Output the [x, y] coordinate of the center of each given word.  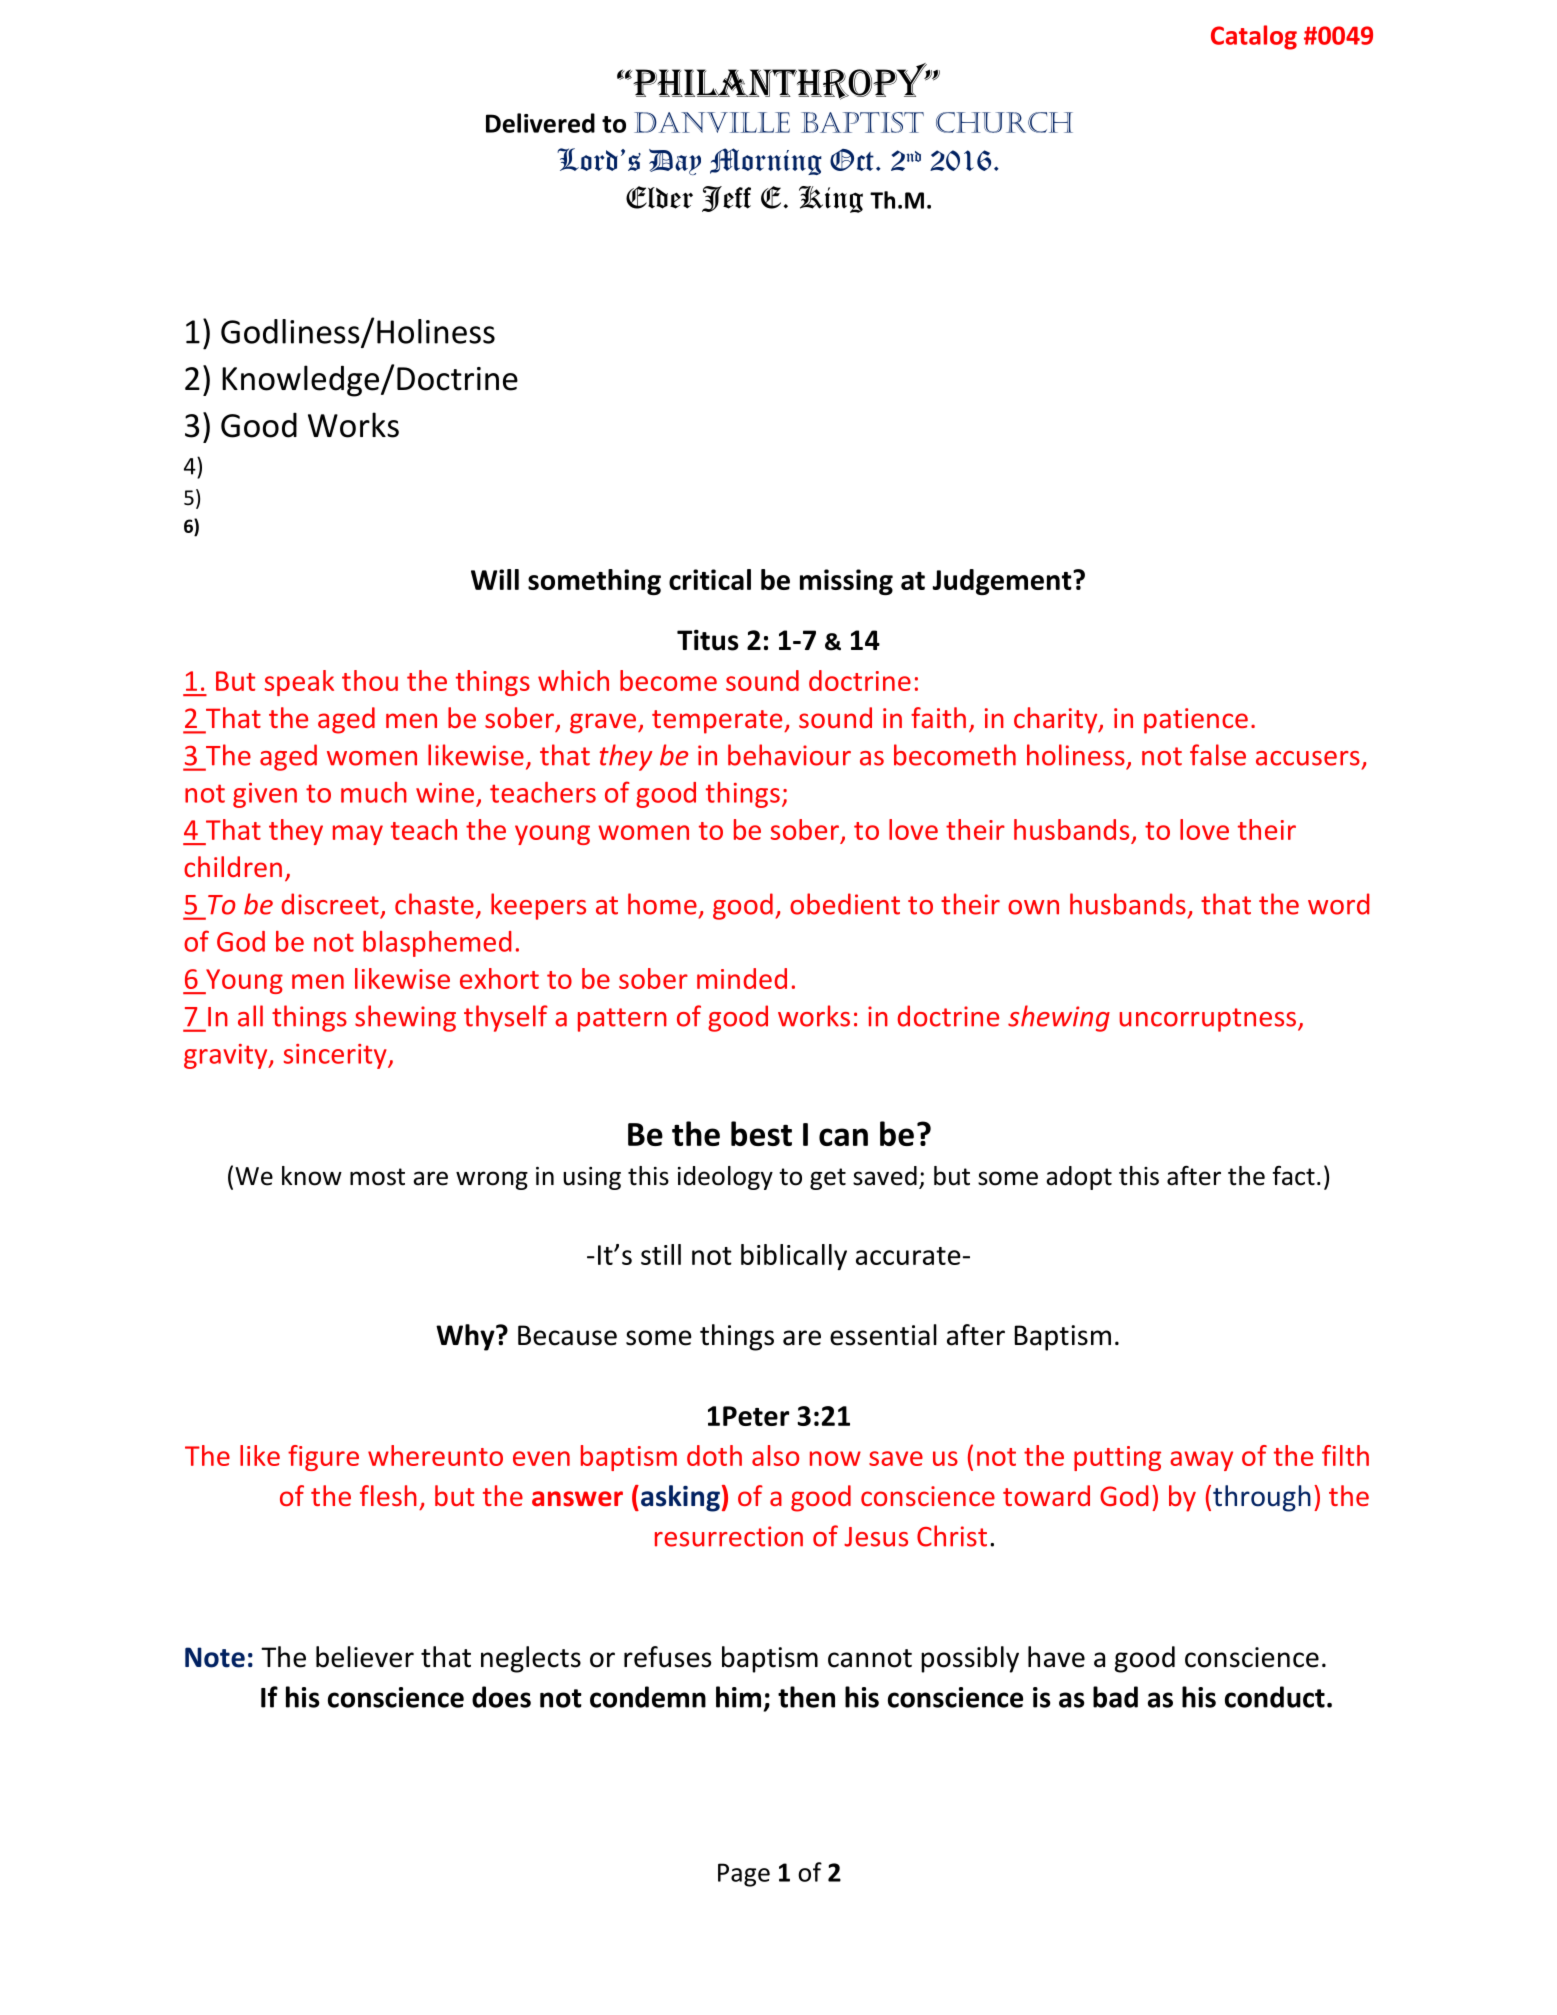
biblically [794, 1257]
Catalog [1254, 37]
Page [744, 1875]
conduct [1275, 1697]
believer [365, 1657]
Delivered [540, 123]
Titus [708, 640]
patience [1196, 721]
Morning [766, 161]
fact [1294, 1176]
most [377, 1177]
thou [370, 680]
